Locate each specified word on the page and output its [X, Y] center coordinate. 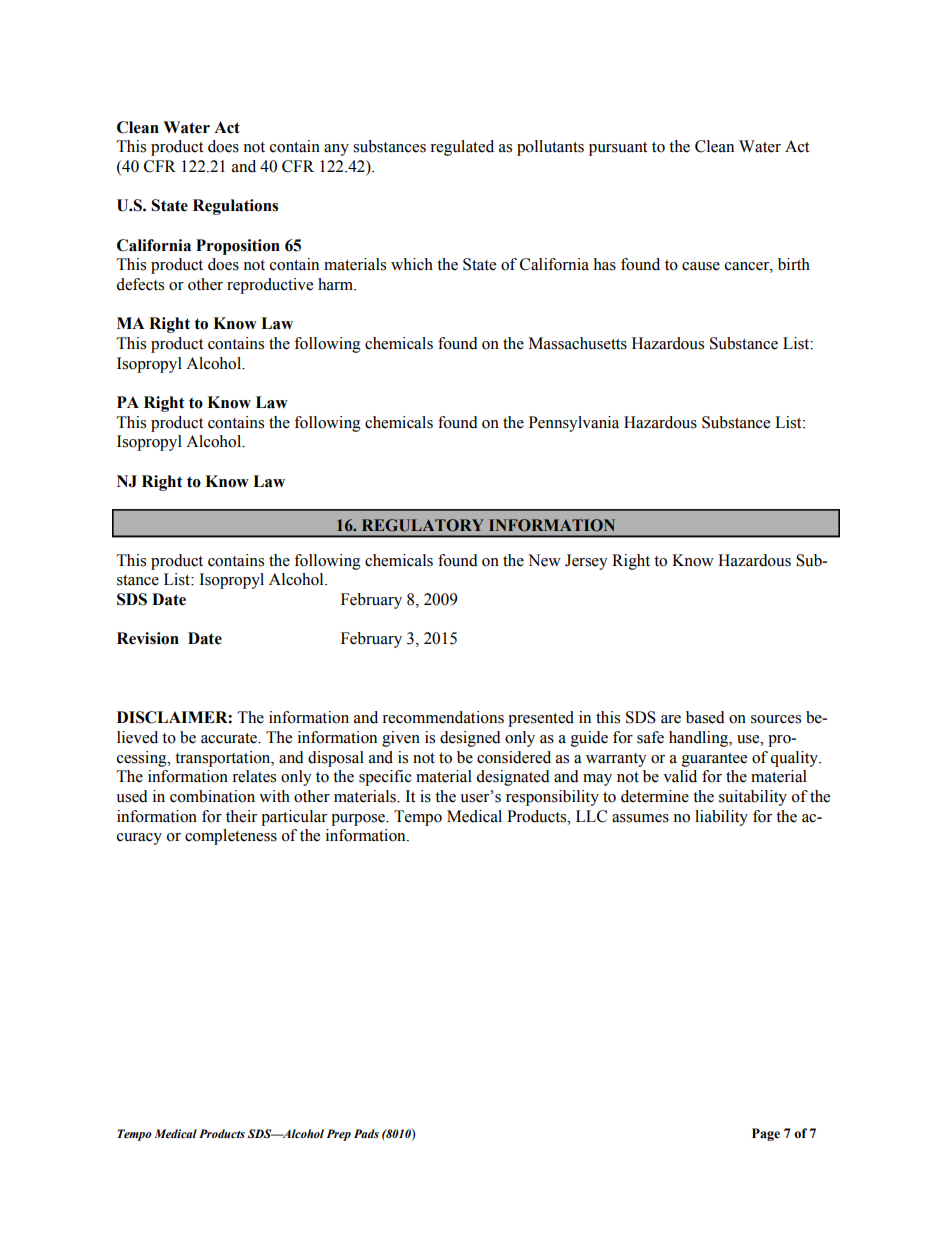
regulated [462, 148]
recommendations [443, 717]
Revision [148, 638]
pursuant [618, 149]
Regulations [235, 207]
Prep [339, 1135]
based [705, 717]
